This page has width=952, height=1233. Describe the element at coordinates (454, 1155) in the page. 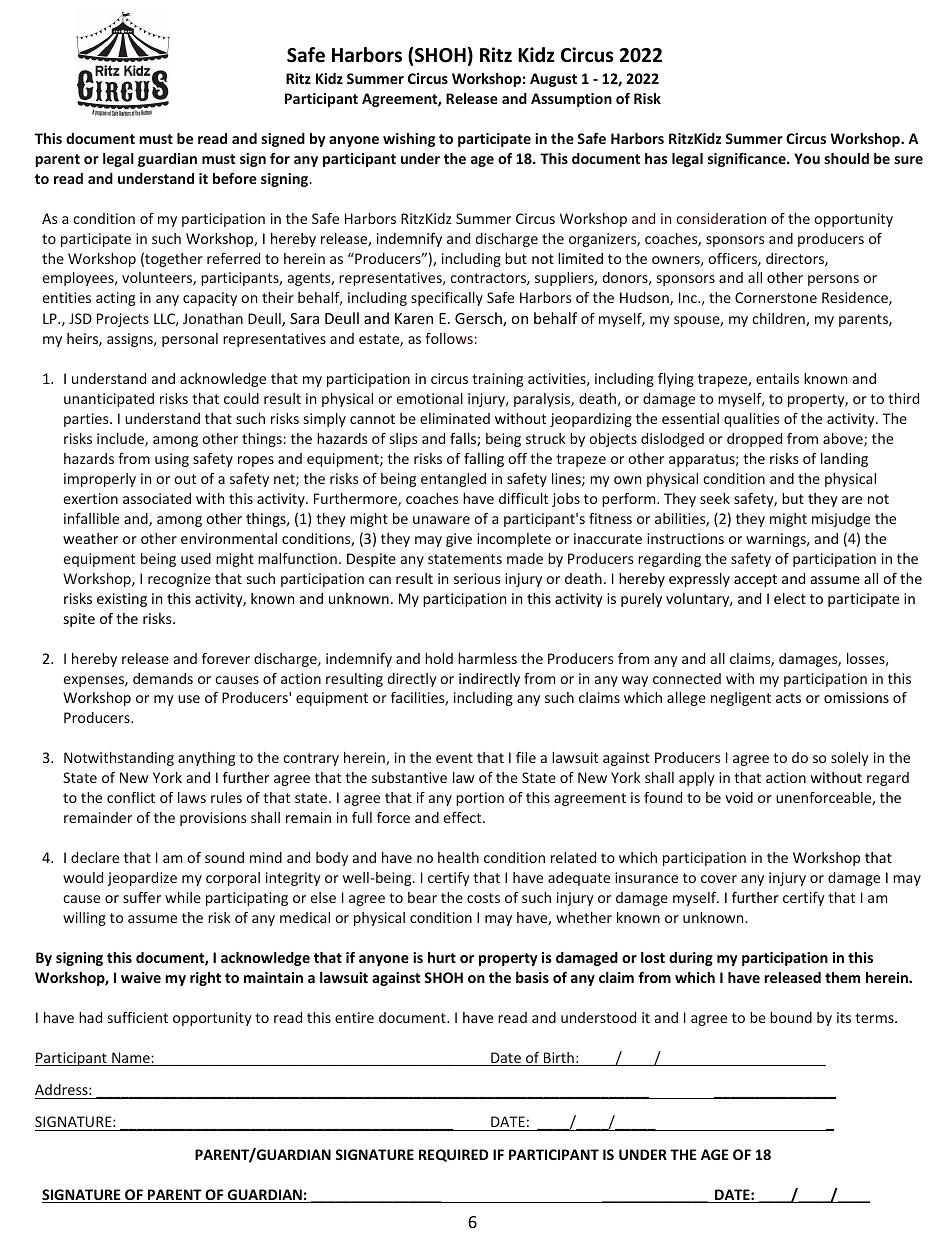

I see `REQUIRED` at that location.
